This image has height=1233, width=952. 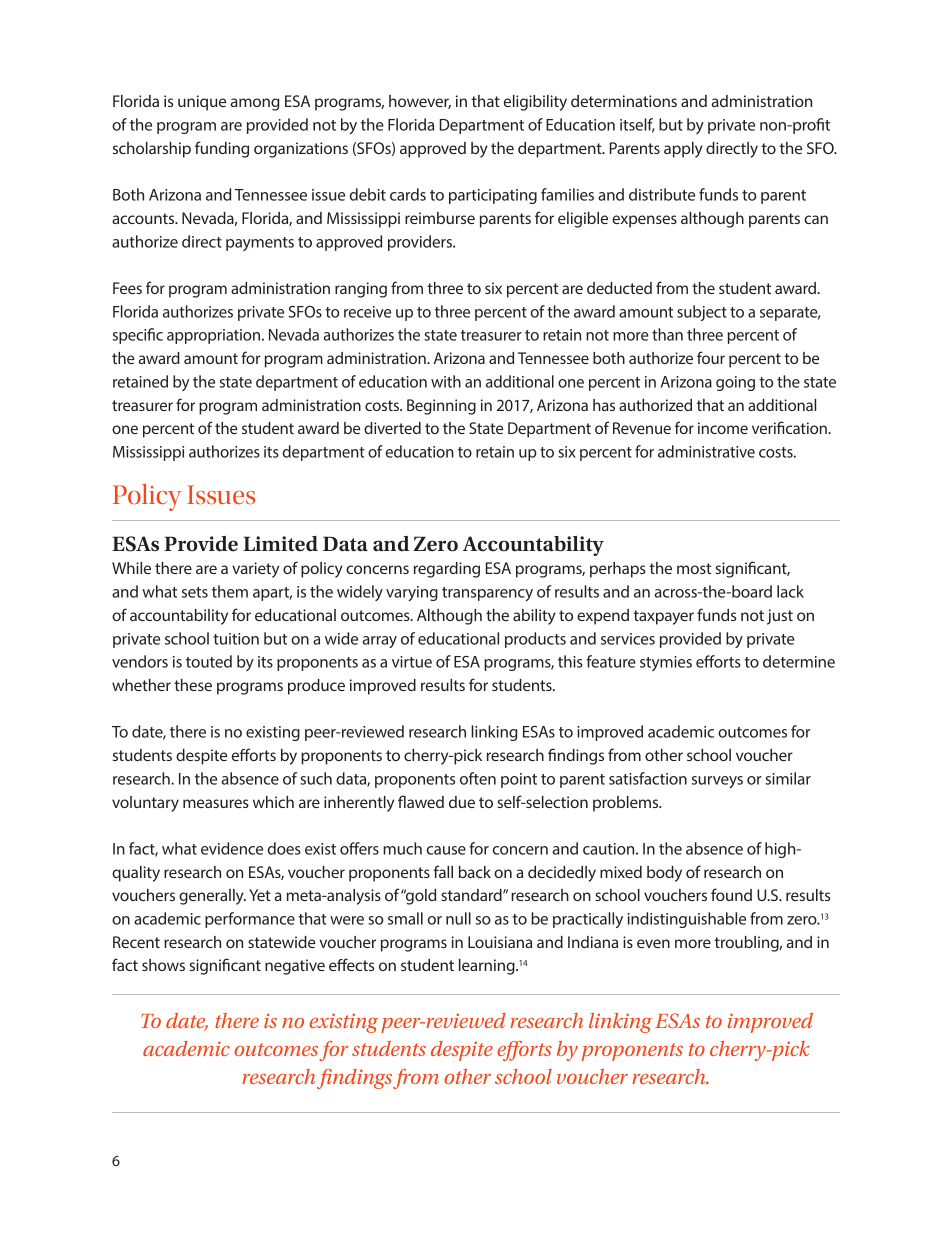 What do you see at coordinates (441, 407) in the image?
I see `Beginning` at bounding box center [441, 407].
